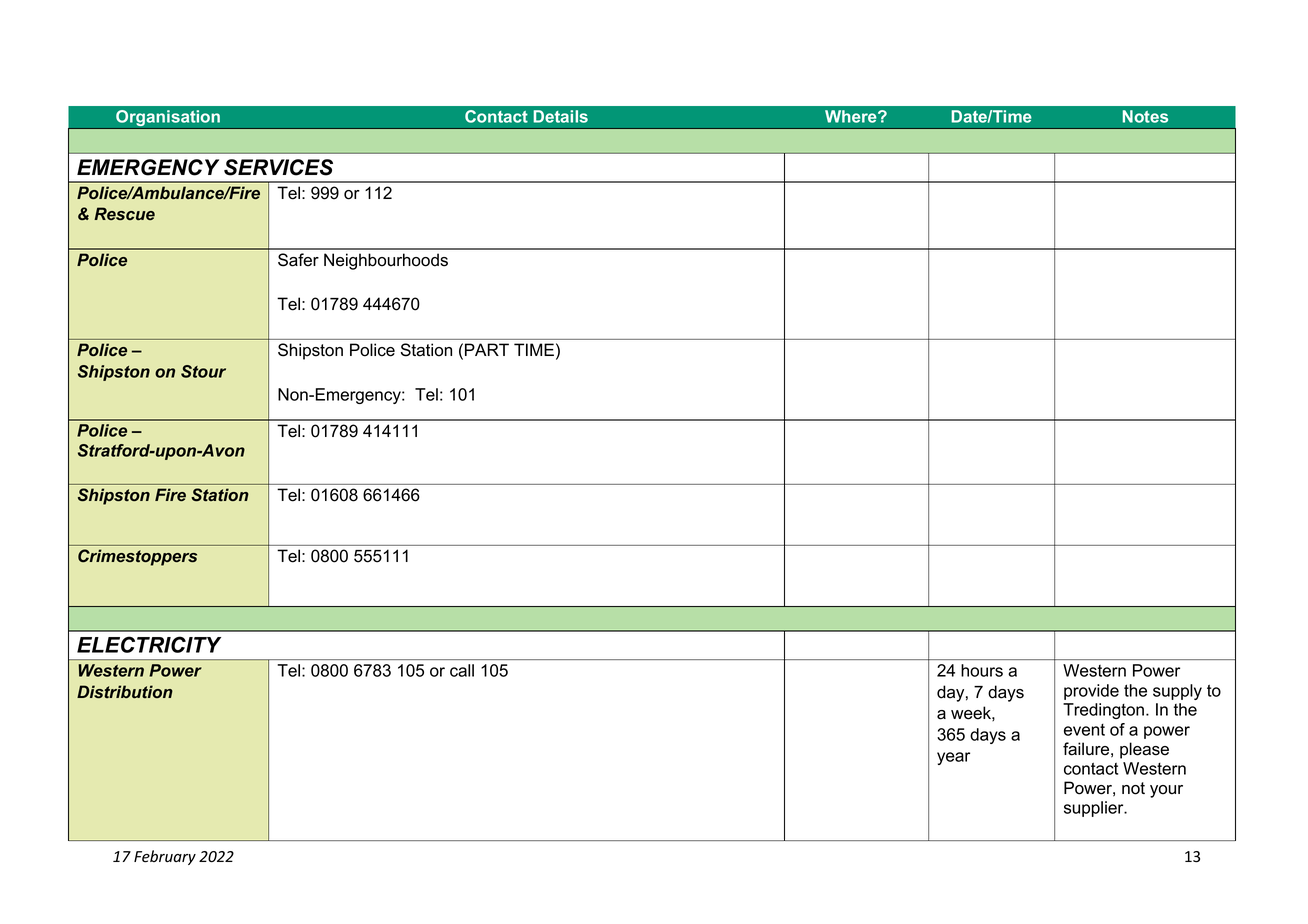 The image size is (1308, 924). I want to click on Details, so click(560, 116).
